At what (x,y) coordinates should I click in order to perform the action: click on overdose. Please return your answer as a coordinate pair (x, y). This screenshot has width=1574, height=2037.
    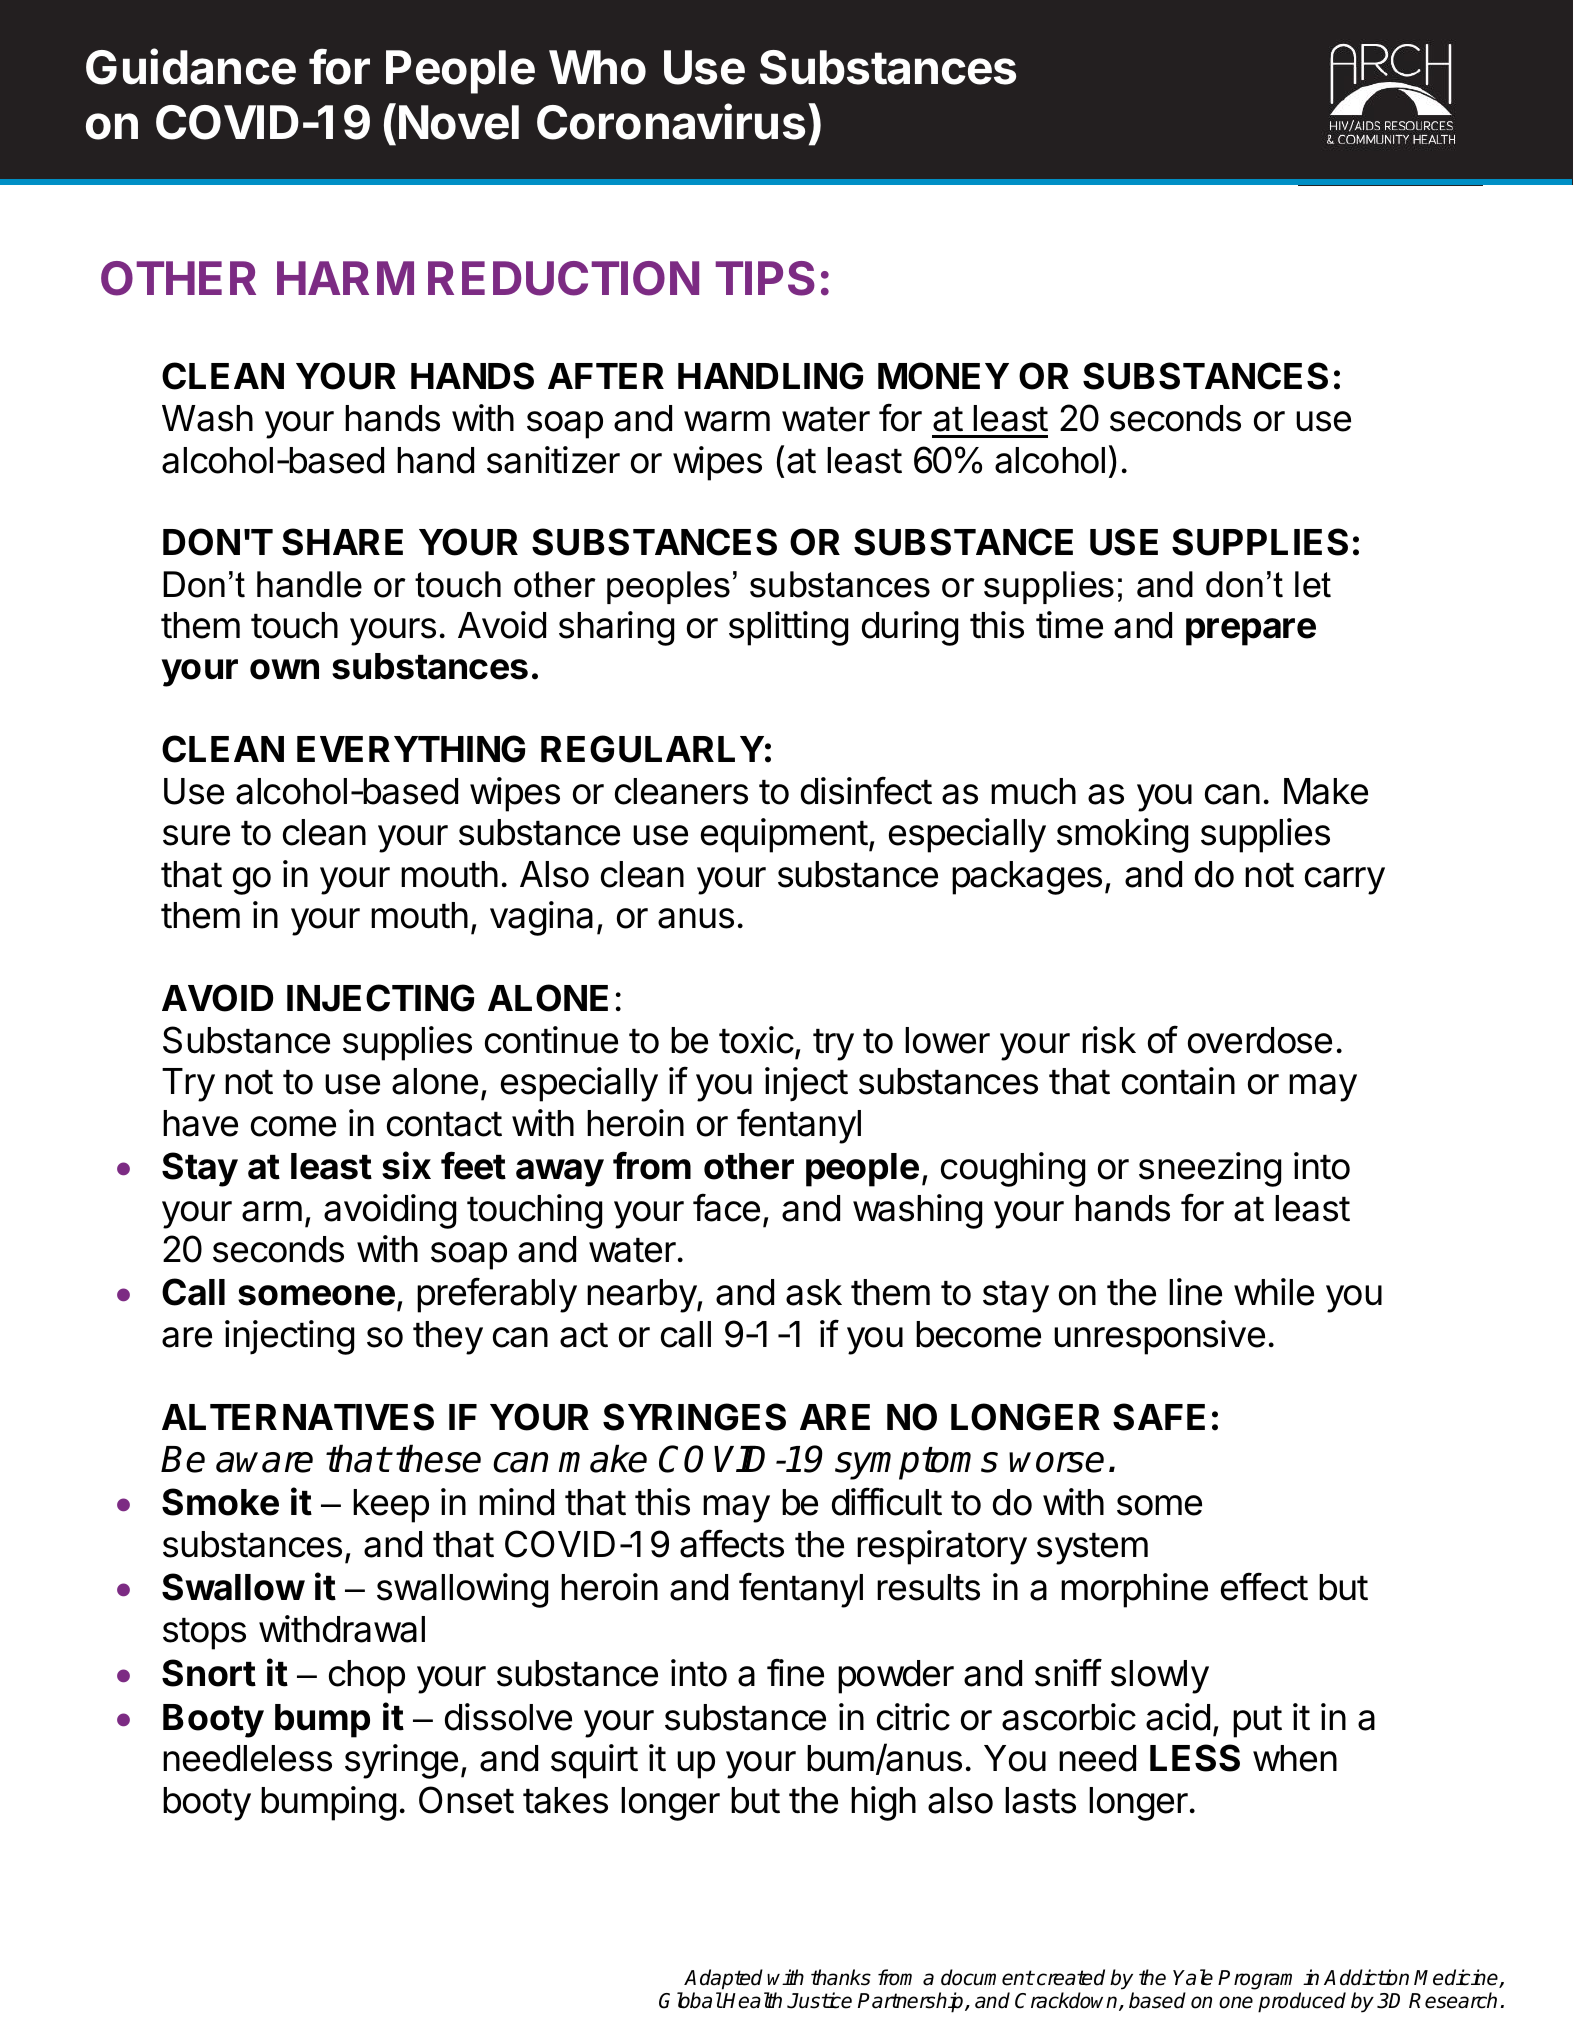
    Looking at the image, I should click on (1260, 1040).
